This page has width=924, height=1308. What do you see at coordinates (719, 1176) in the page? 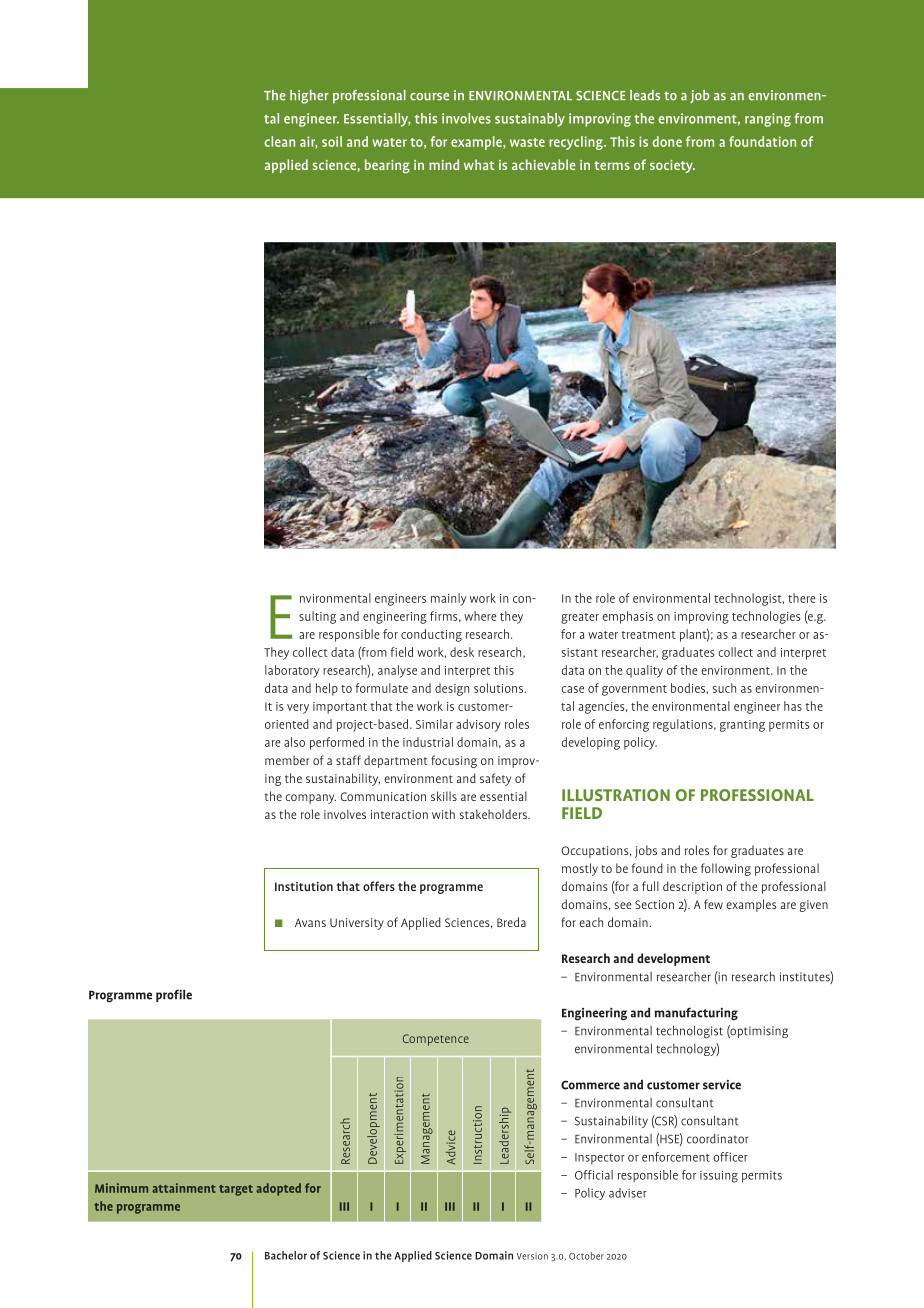
I see `issuing` at bounding box center [719, 1176].
